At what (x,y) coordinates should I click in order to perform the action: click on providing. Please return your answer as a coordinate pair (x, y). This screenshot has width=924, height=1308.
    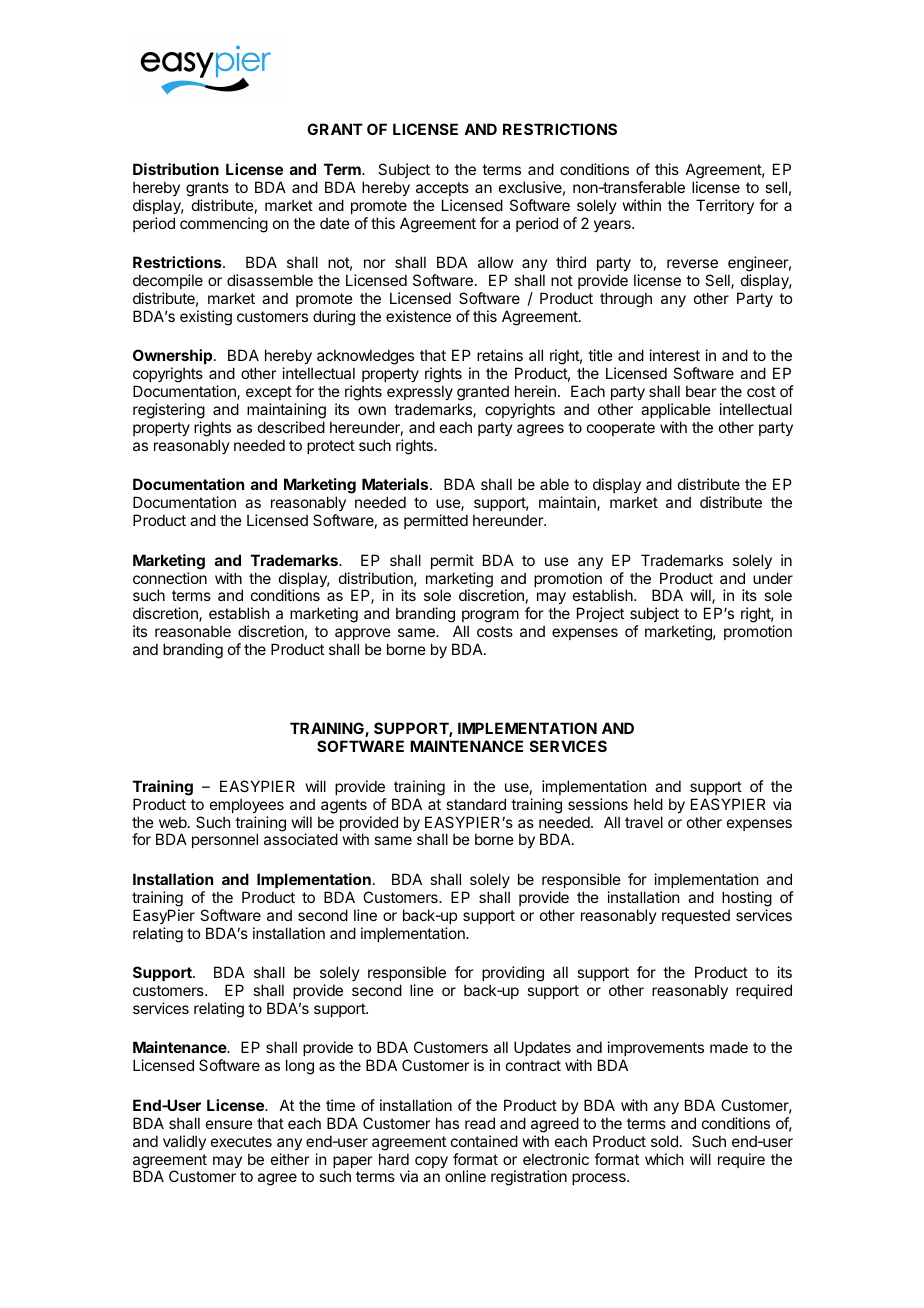
    Looking at the image, I should click on (513, 974).
